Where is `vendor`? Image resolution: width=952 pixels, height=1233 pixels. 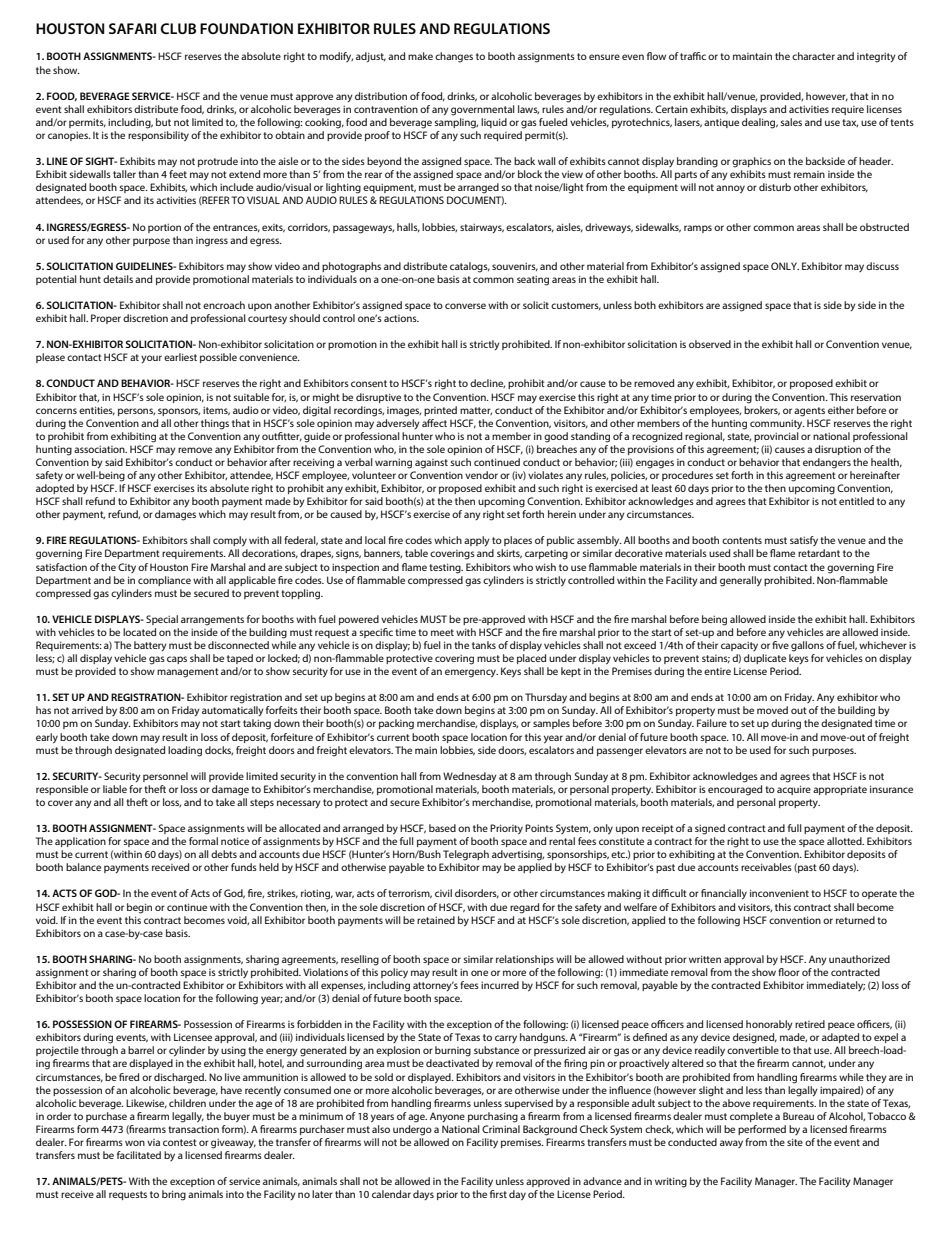 vendor is located at coordinates (481, 475).
